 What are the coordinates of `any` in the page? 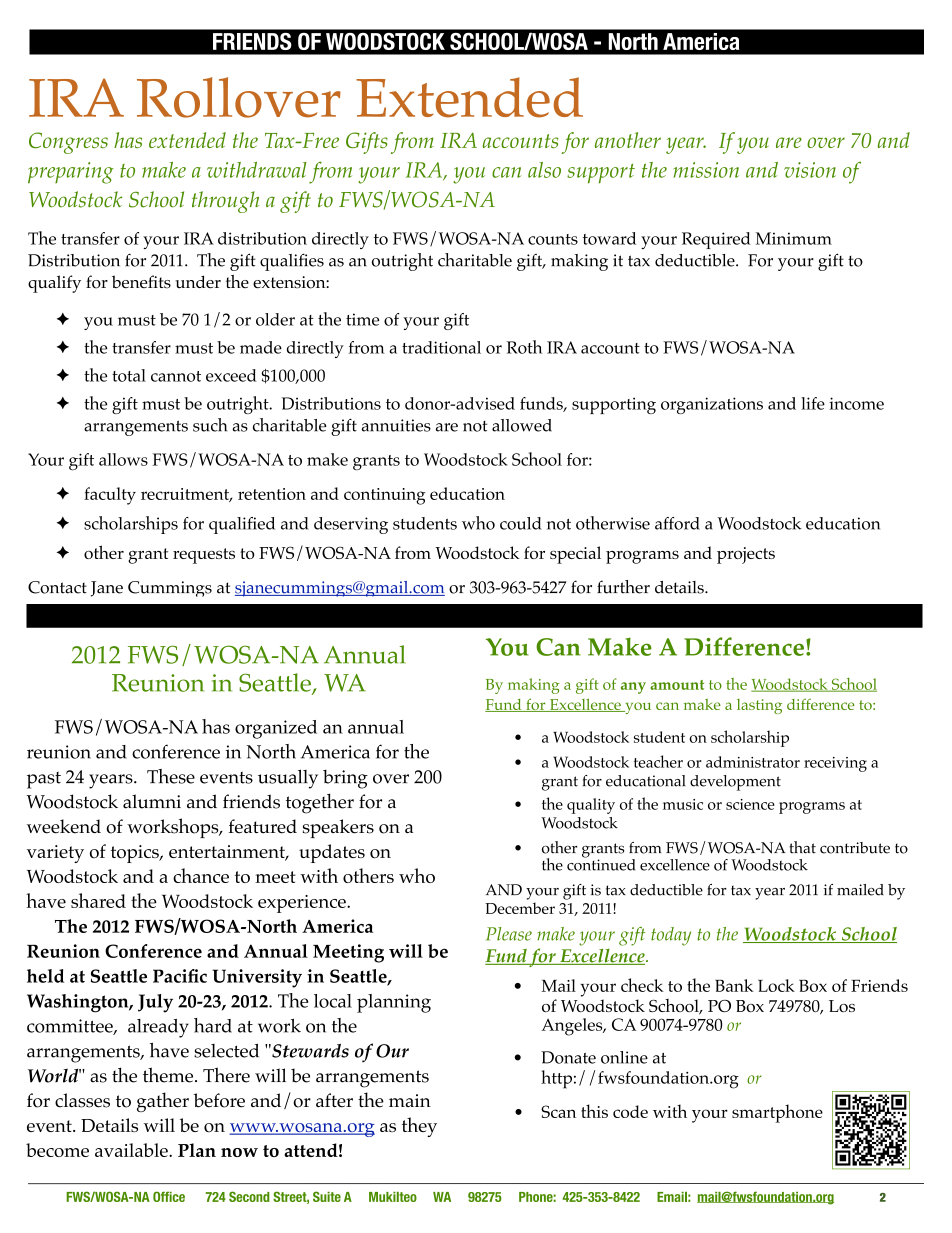 It's located at (633, 688).
